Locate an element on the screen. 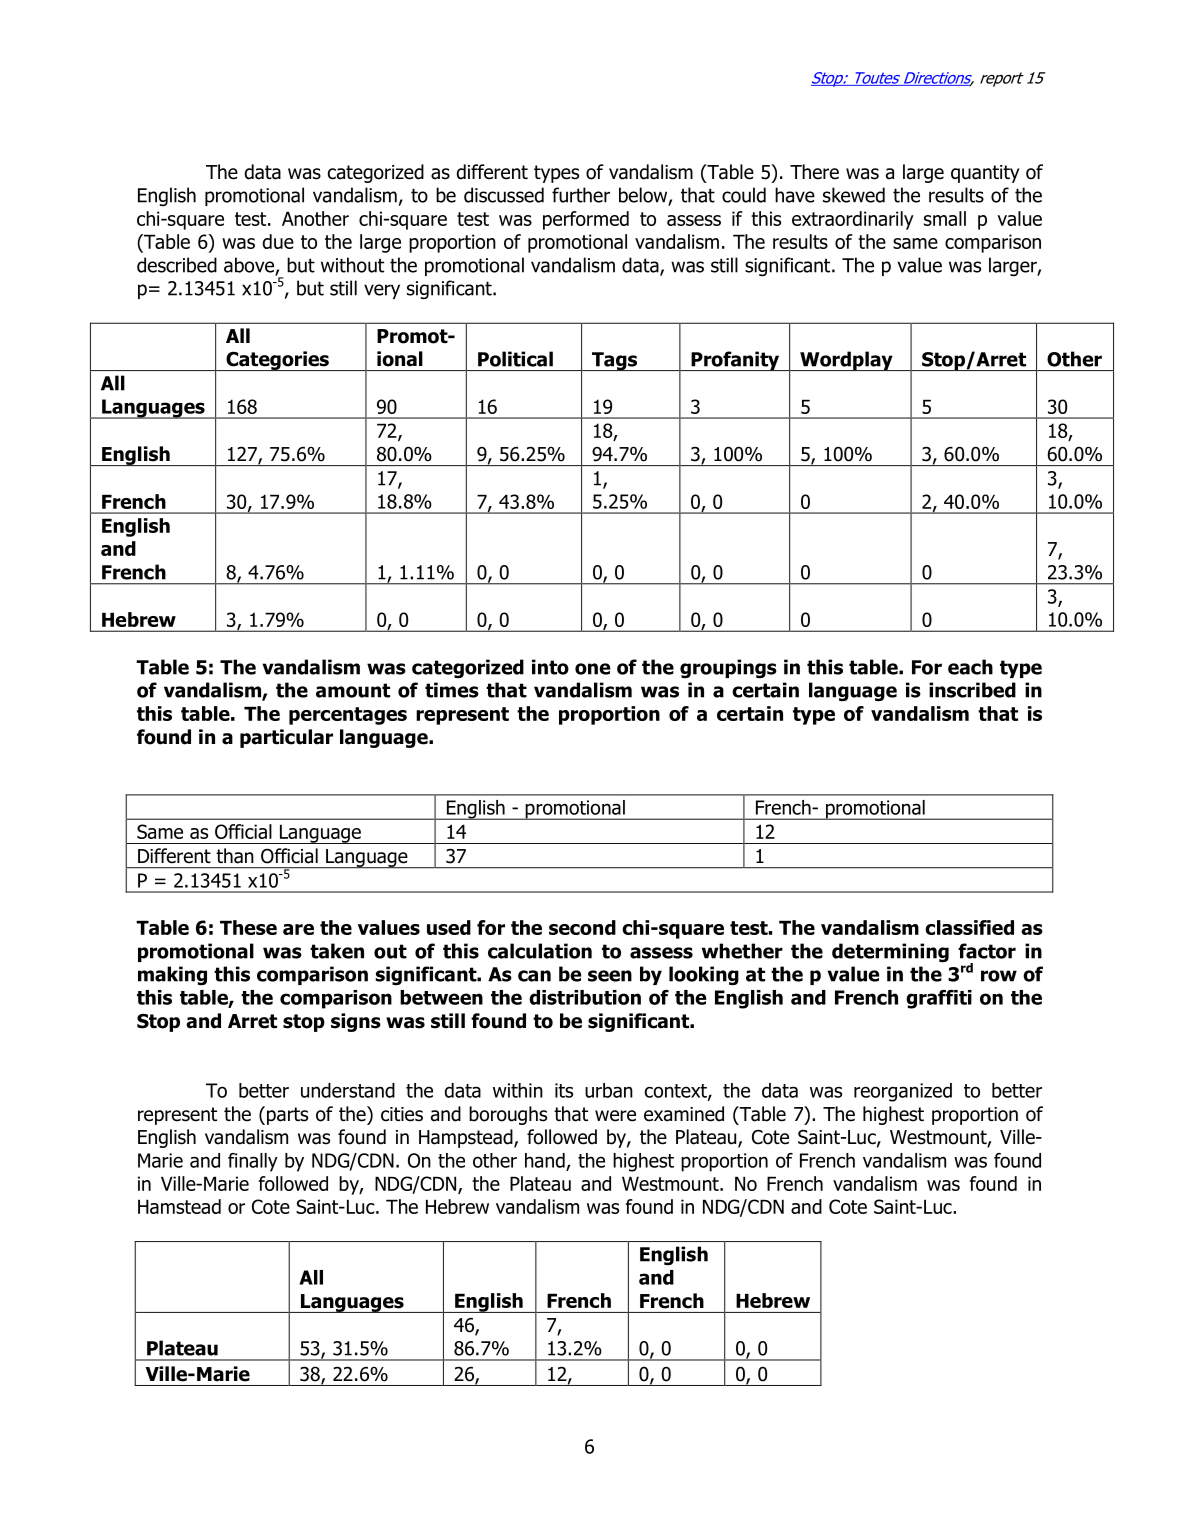 The width and height of the screenshot is (1179, 1526). Tags is located at coordinates (614, 361).
